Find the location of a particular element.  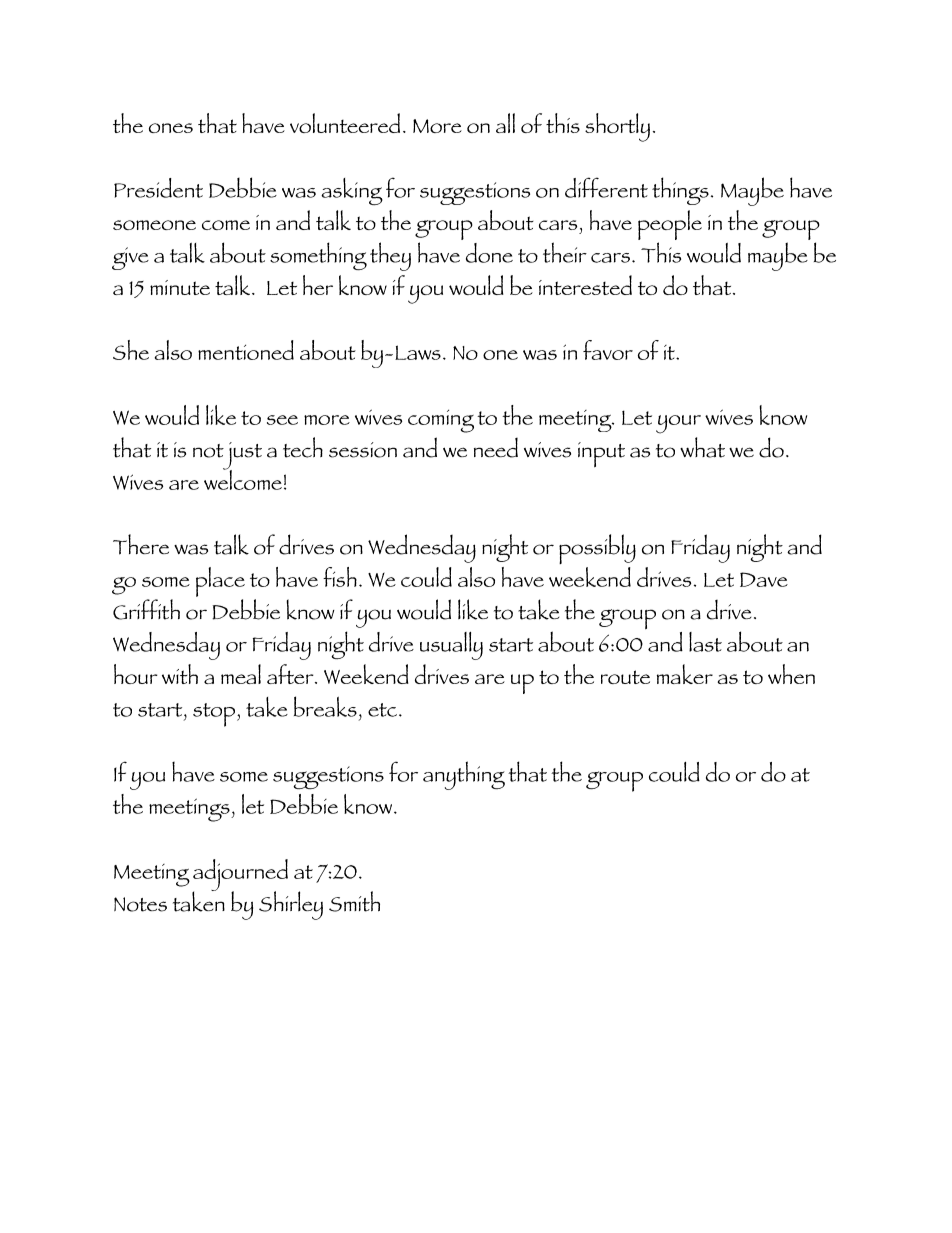

Notes is located at coordinates (140, 904).
